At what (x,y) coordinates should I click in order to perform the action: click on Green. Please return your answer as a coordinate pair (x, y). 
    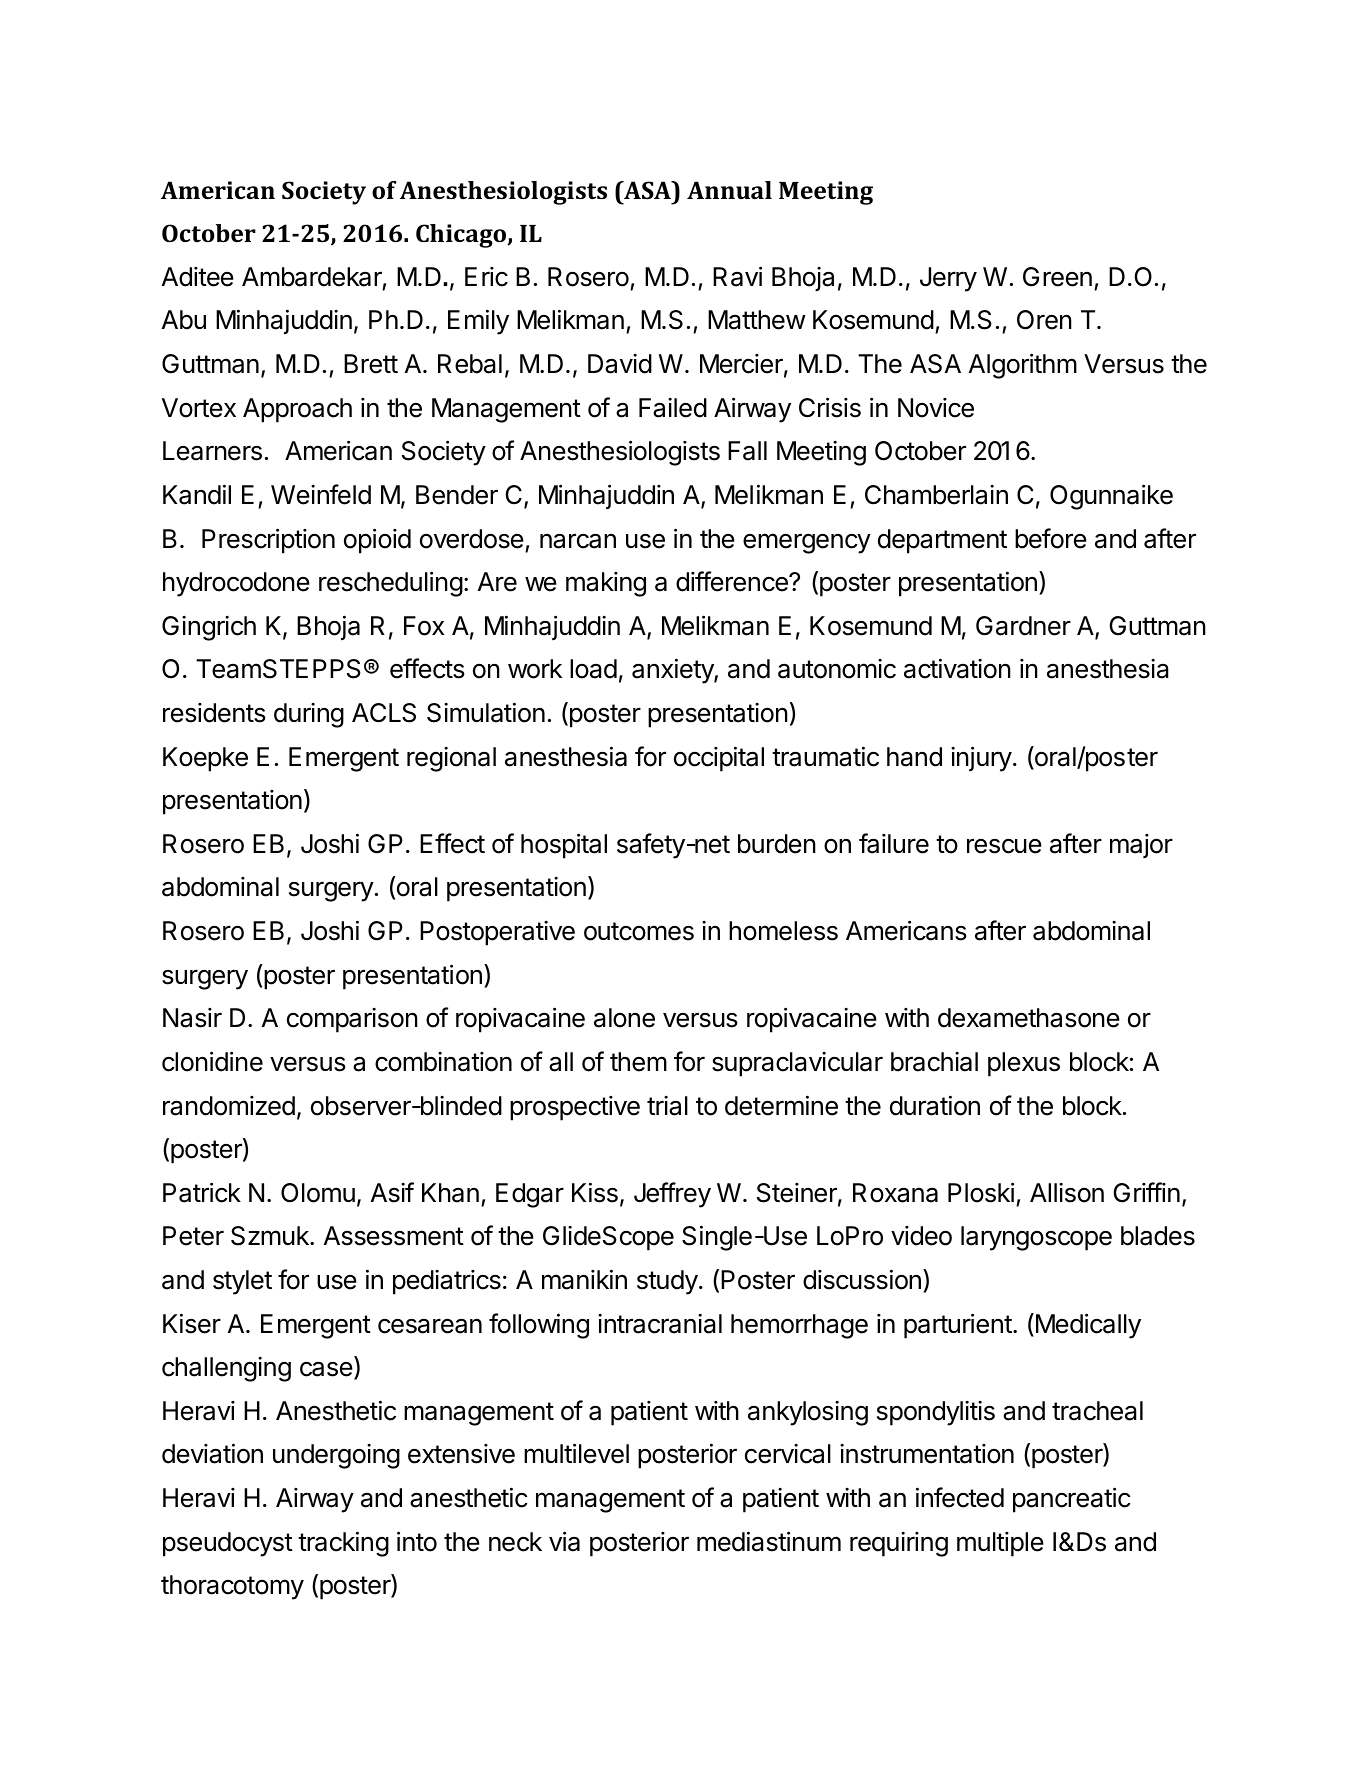
    Looking at the image, I should click on (1057, 277).
